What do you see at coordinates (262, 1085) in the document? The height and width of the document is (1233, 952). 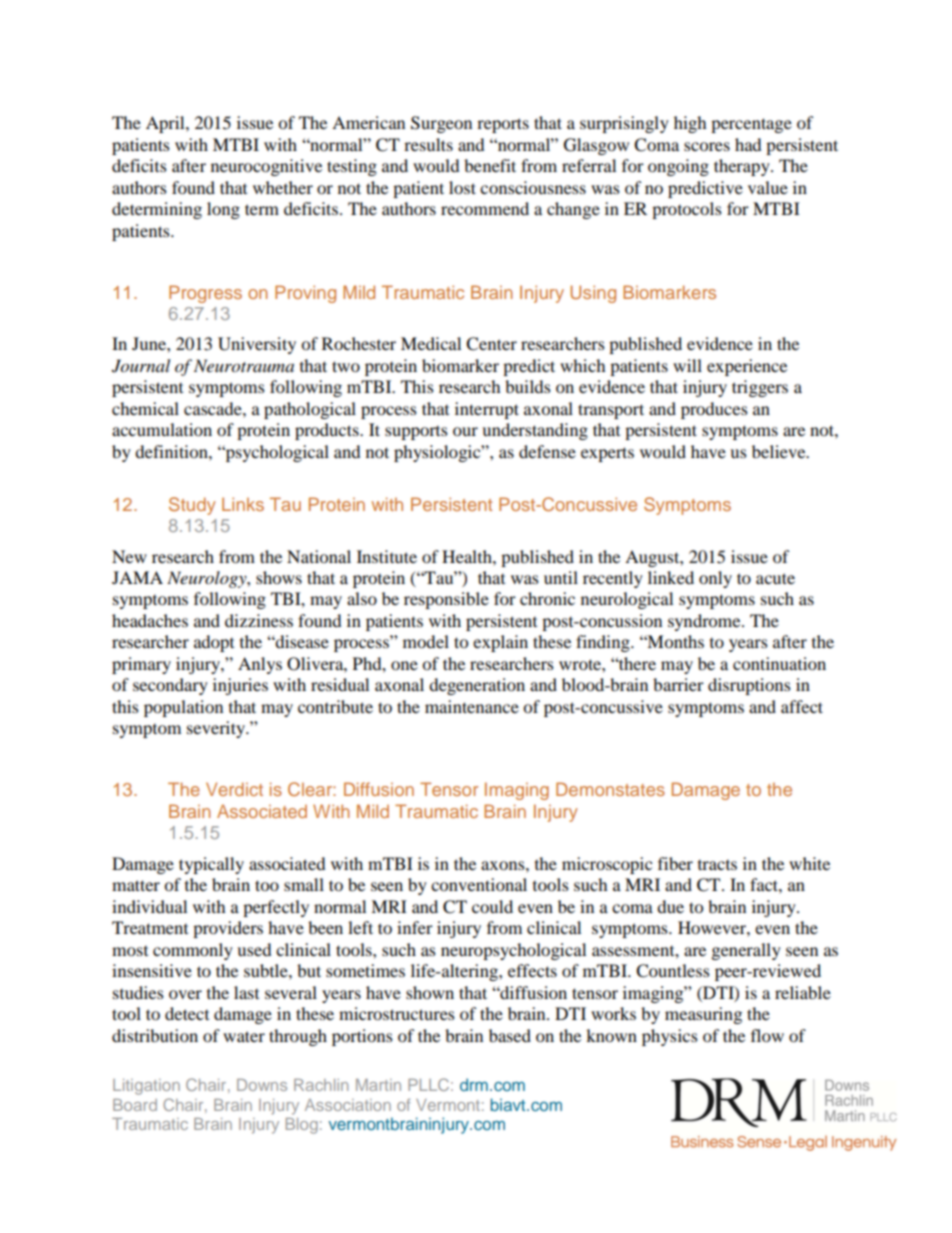 I see `Downs` at bounding box center [262, 1085].
